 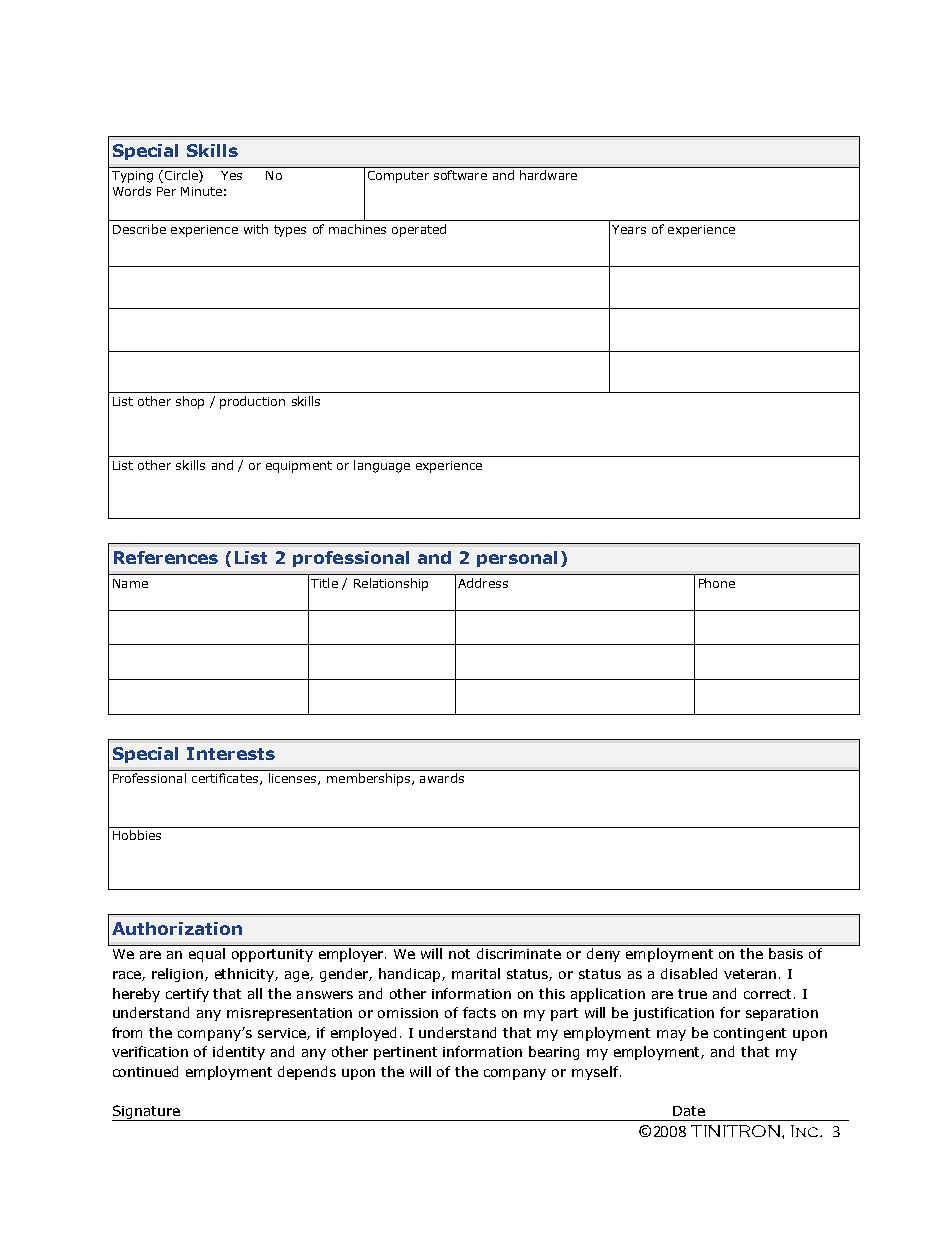 What do you see at coordinates (689, 1111) in the page?
I see `Date` at bounding box center [689, 1111].
